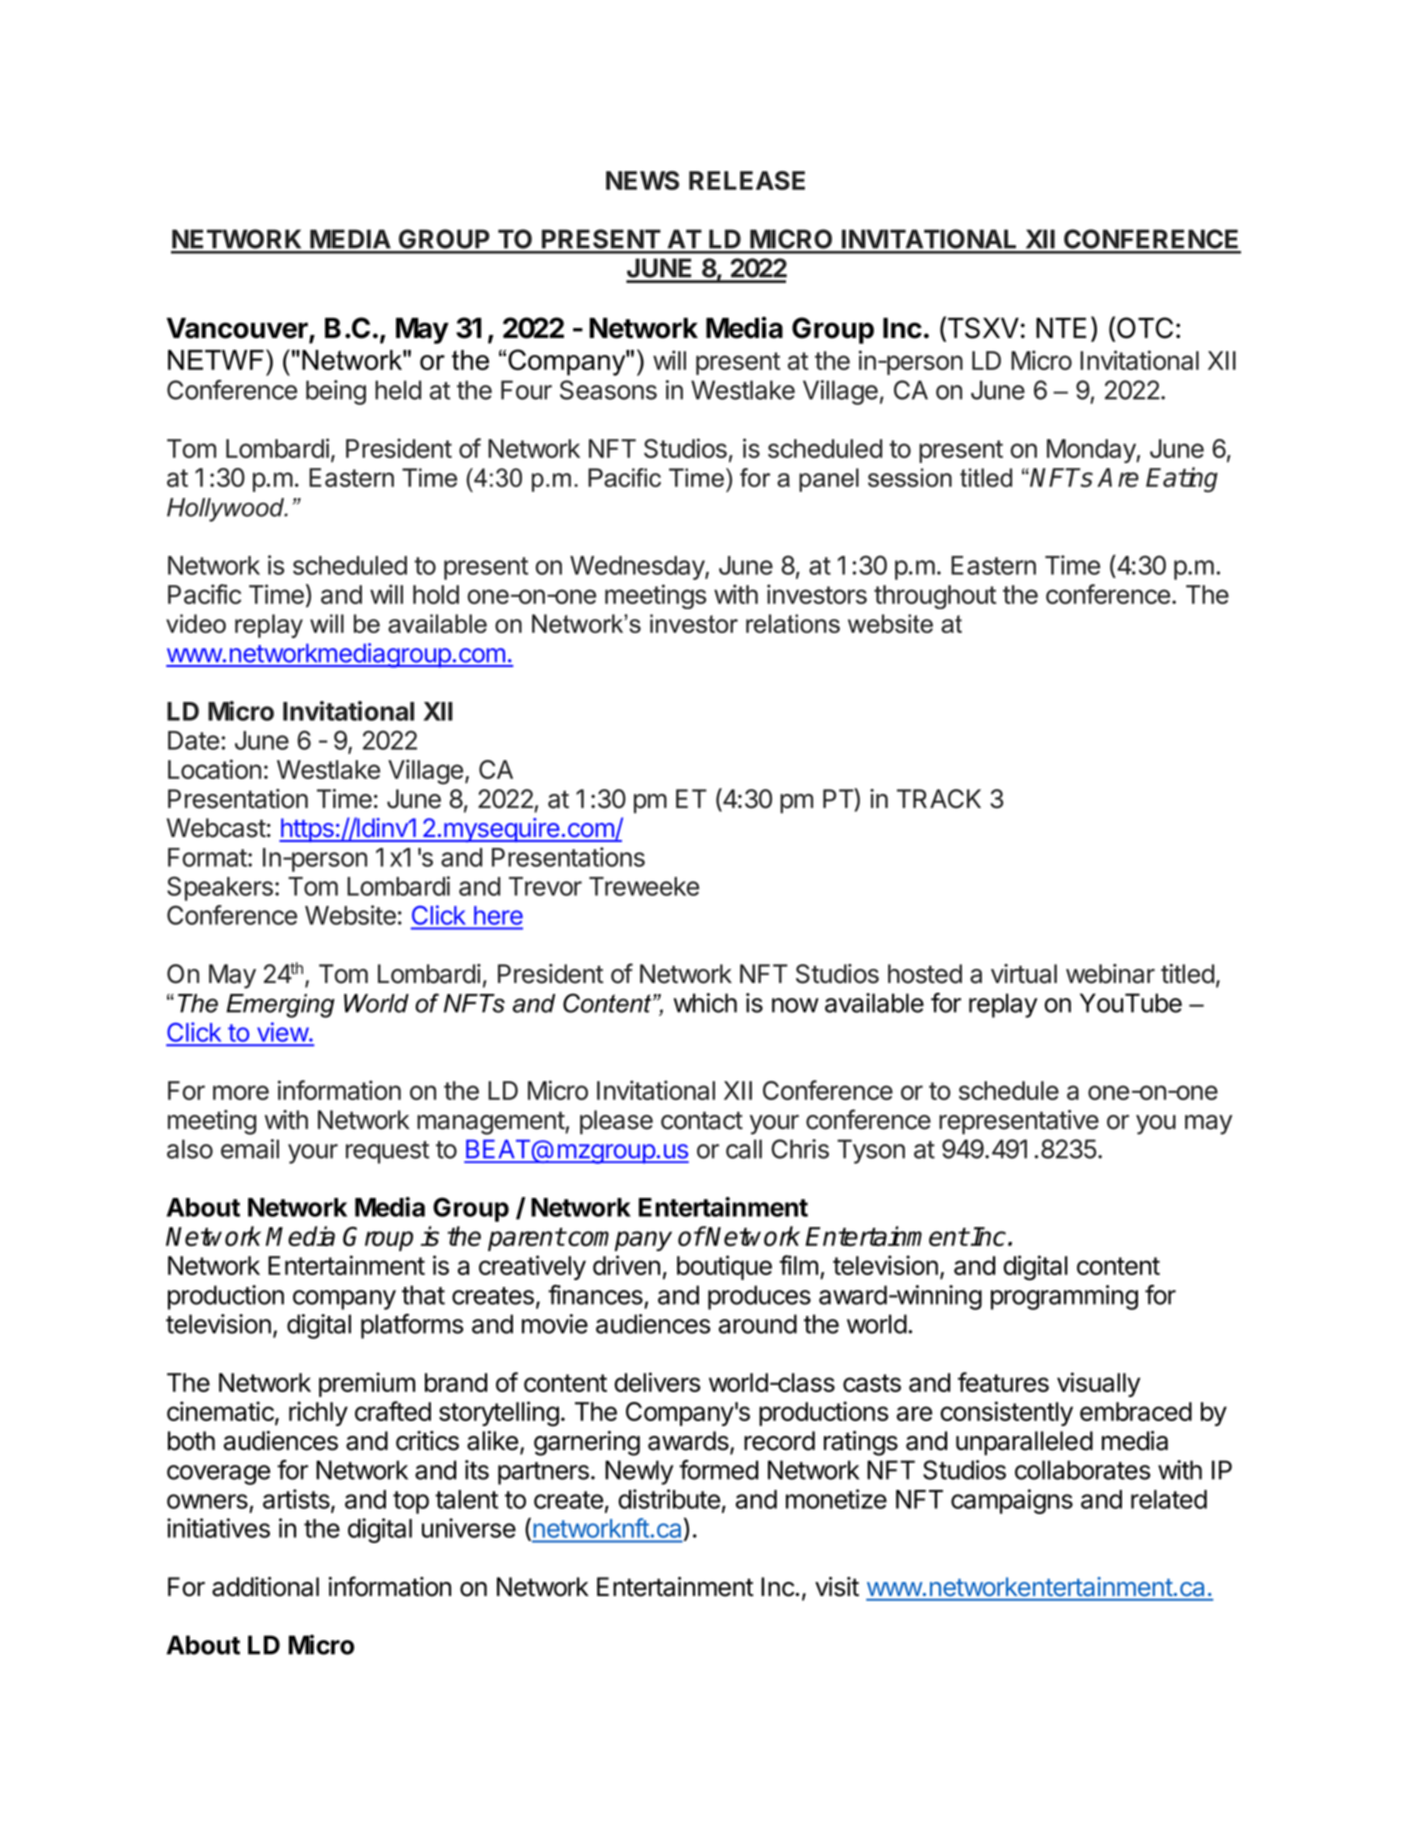 Image resolution: width=1412 pixels, height=1827 pixels. I want to click on Trevor, so click(545, 886).
